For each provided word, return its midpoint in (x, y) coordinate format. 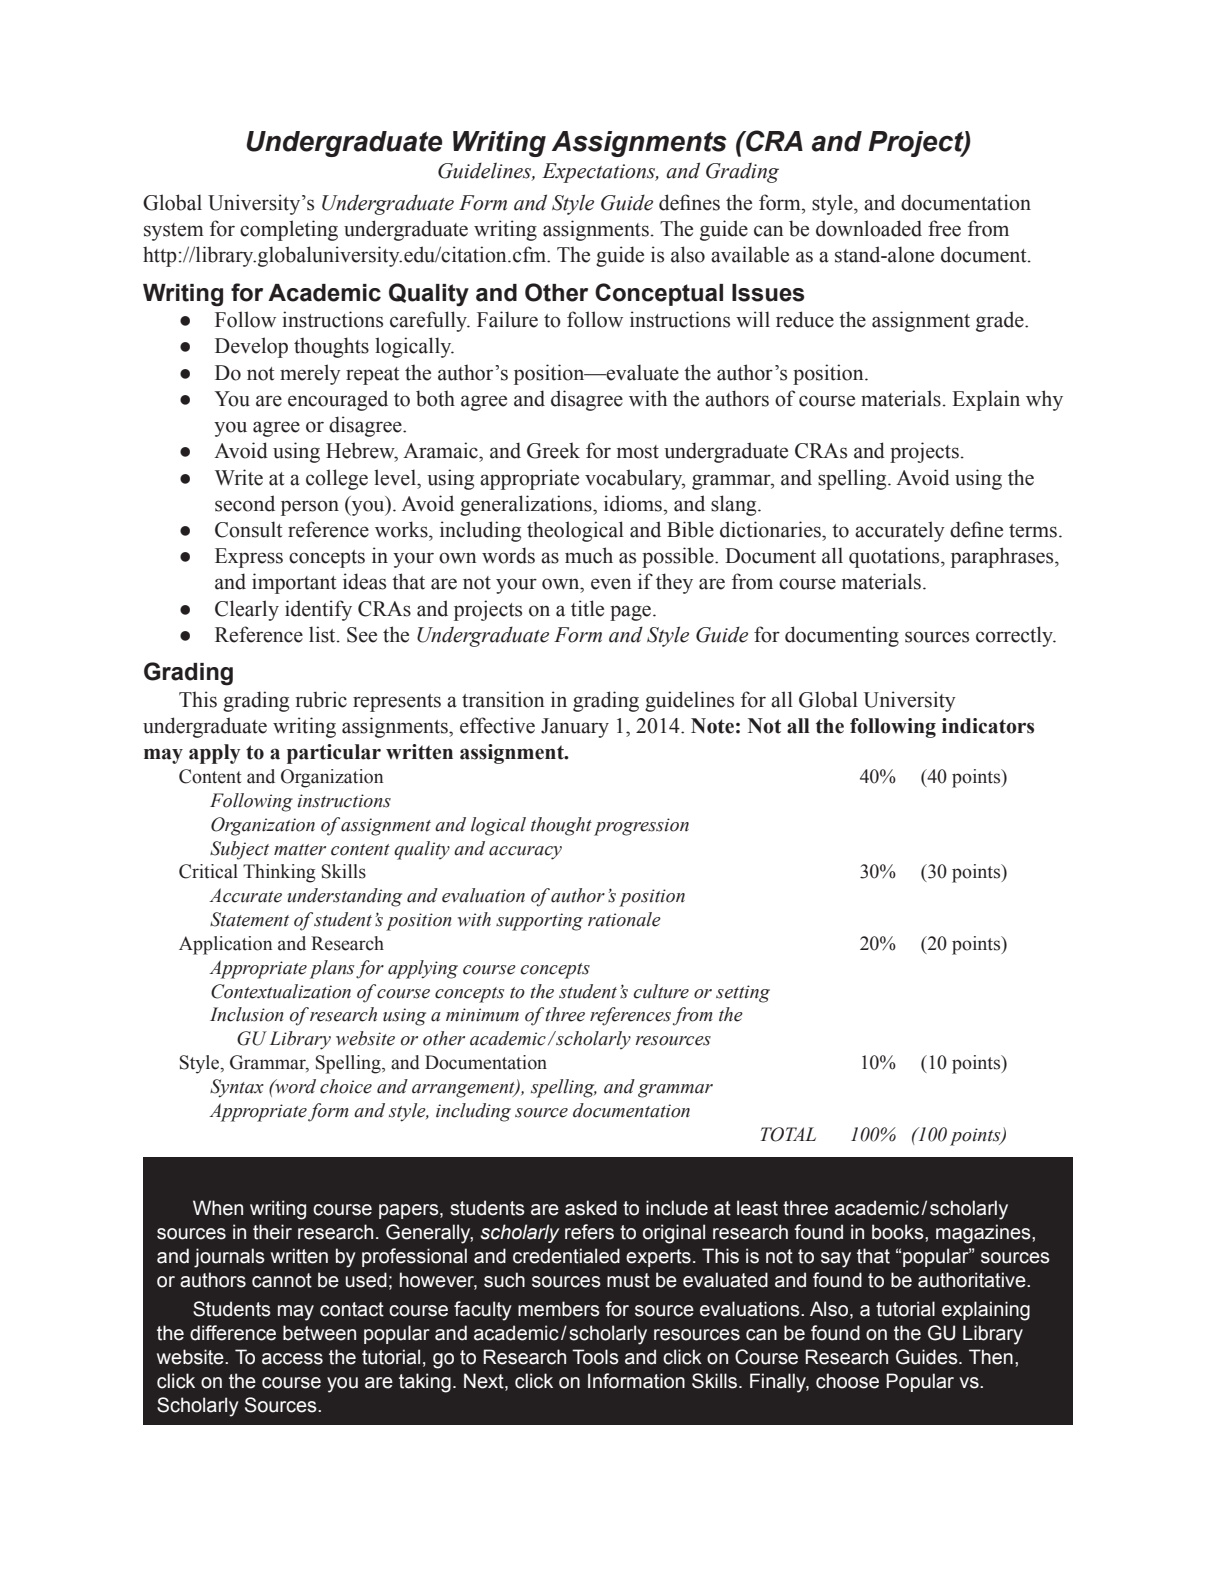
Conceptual (659, 294)
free (944, 228)
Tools (595, 1357)
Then (991, 1357)
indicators (988, 726)
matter (300, 850)
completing (289, 230)
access (292, 1359)
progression (641, 827)
